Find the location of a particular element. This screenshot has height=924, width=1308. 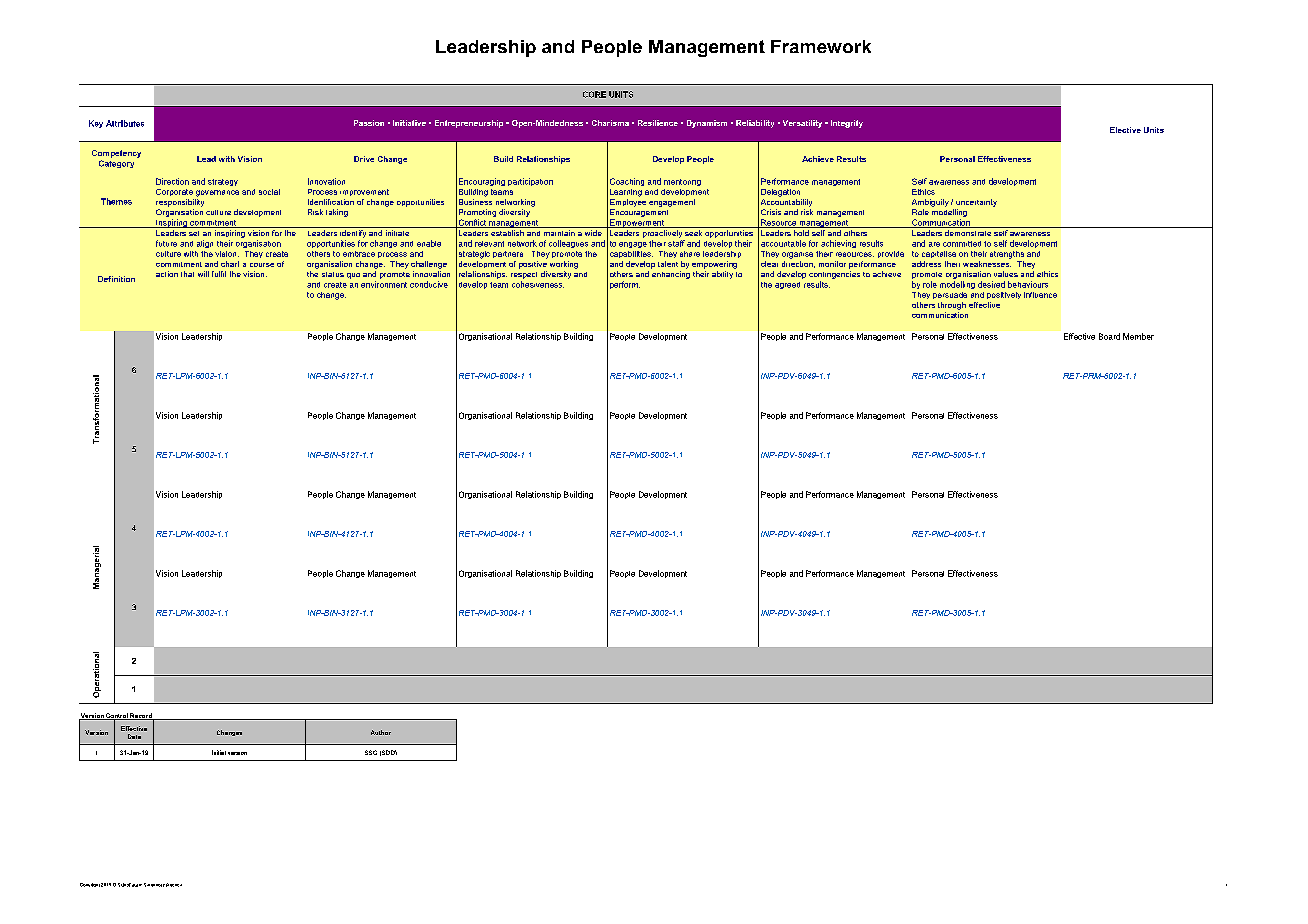

Agency is located at coordinates (174, 885).
